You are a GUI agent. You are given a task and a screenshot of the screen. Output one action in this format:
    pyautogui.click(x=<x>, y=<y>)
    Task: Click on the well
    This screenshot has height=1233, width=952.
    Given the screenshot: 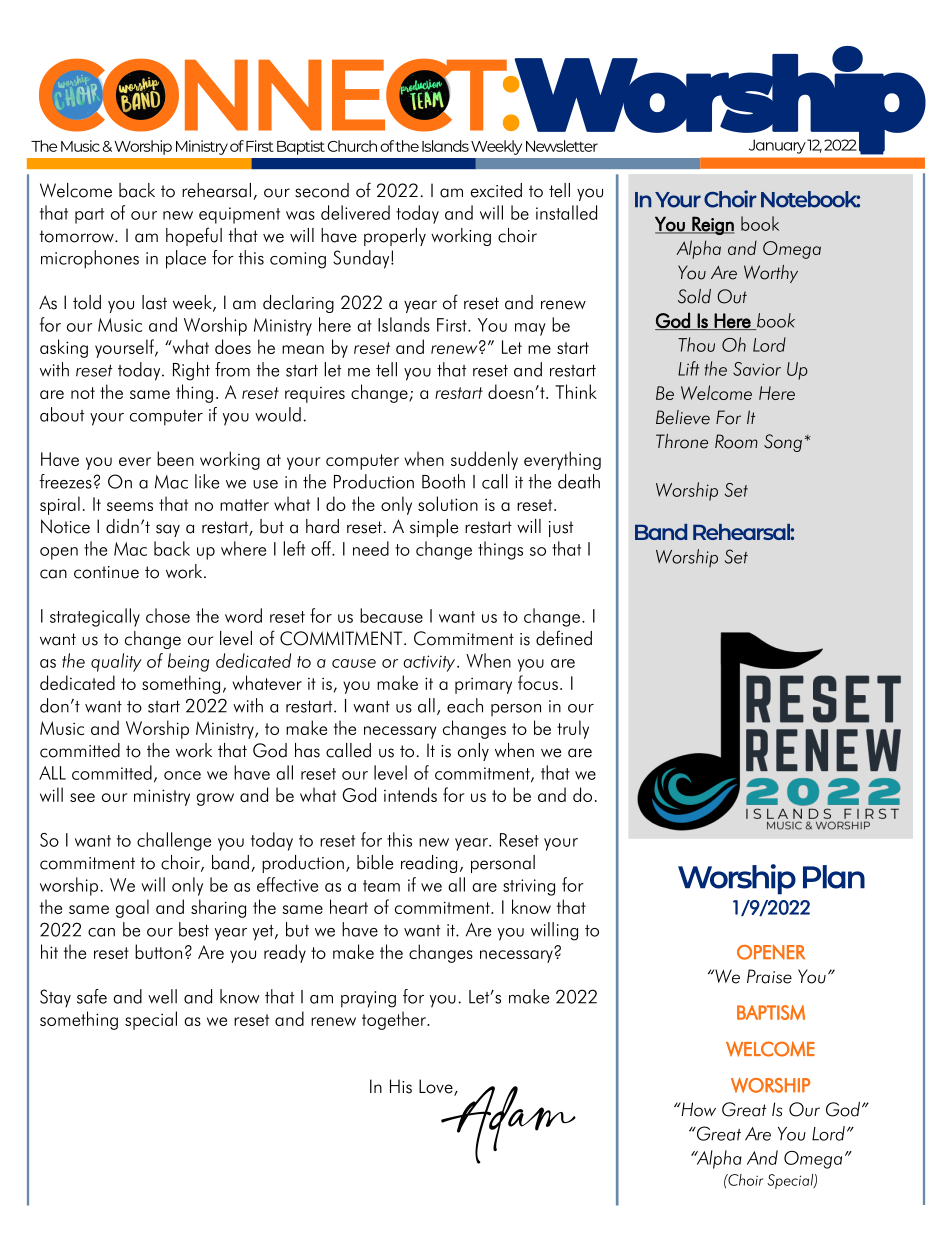 What is the action you would take?
    pyautogui.click(x=162, y=996)
